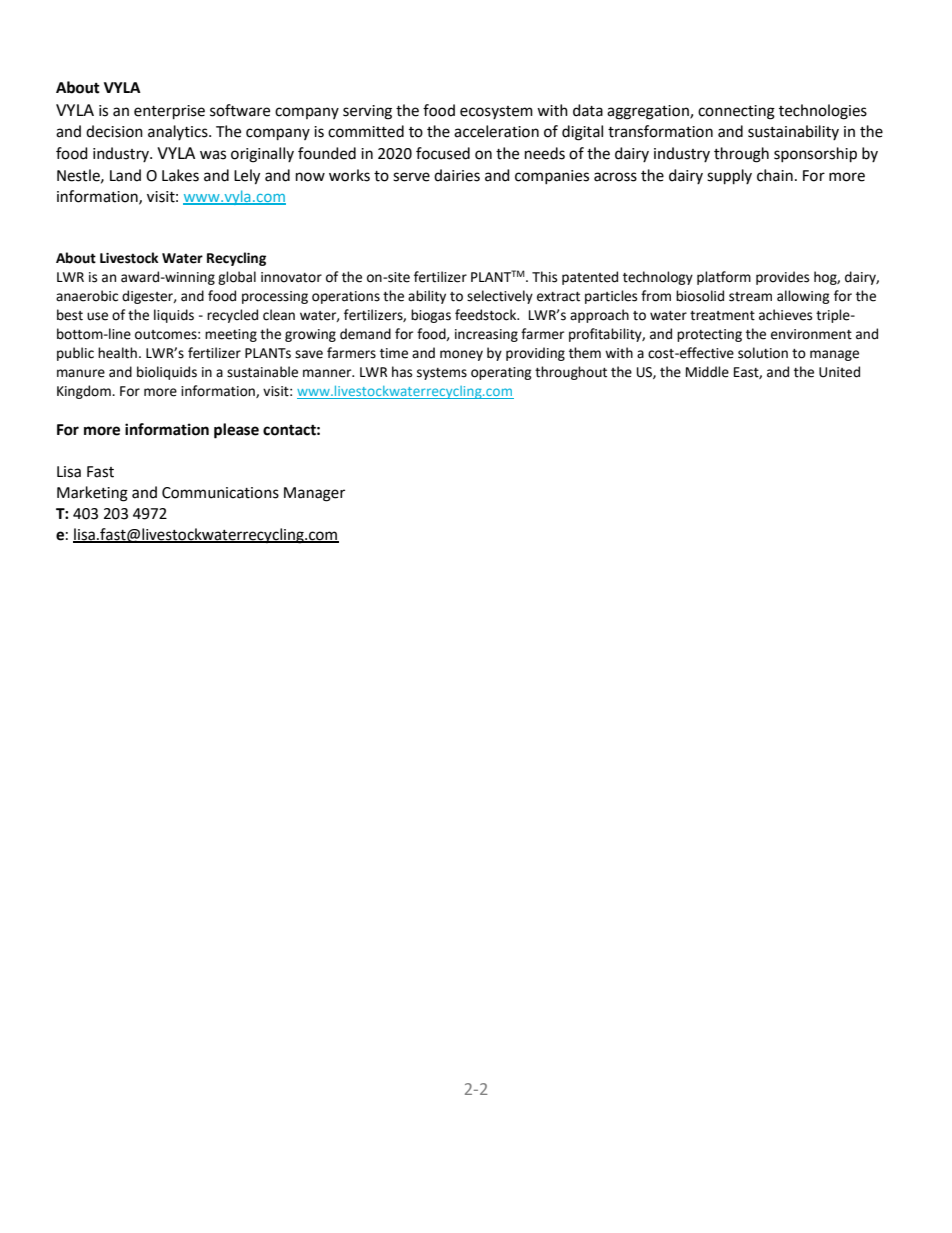 The height and width of the image is (1233, 952). What do you see at coordinates (457, 175) in the image?
I see `dairies` at bounding box center [457, 175].
